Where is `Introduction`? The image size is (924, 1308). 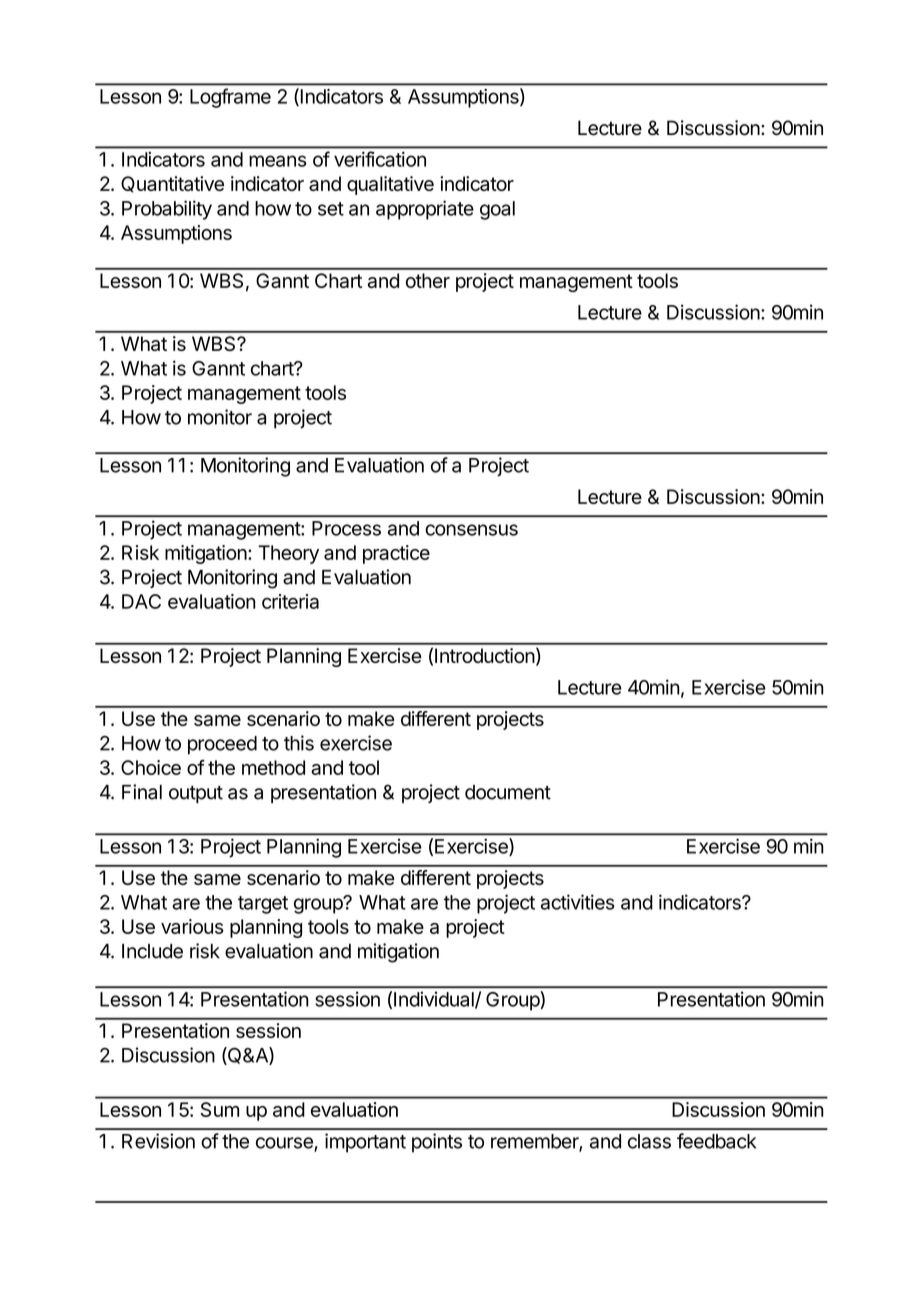
Introduction is located at coordinates (485, 655).
